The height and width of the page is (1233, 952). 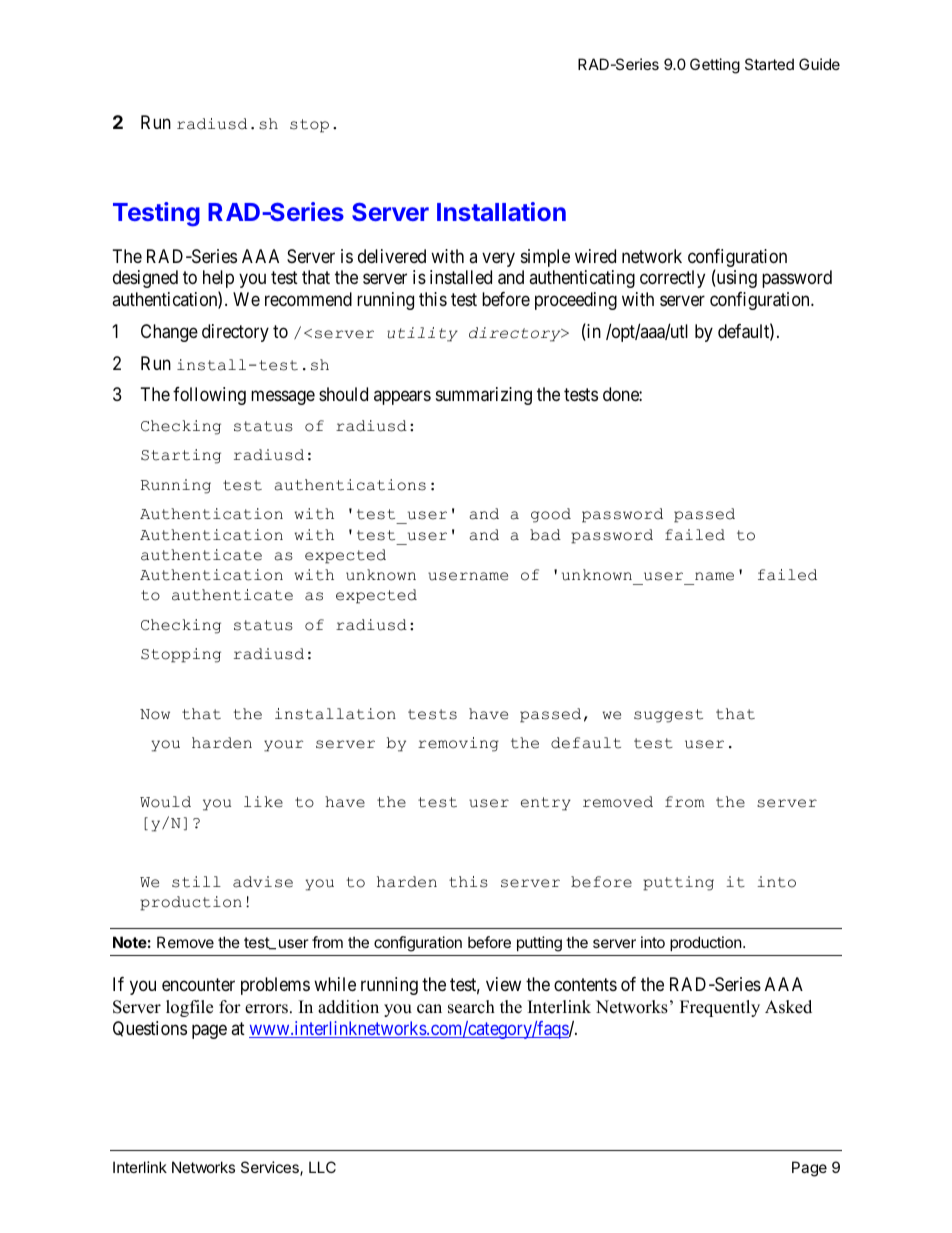 What do you see at coordinates (283, 746) in the page?
I see `your` at bounding box center [283, 746].
